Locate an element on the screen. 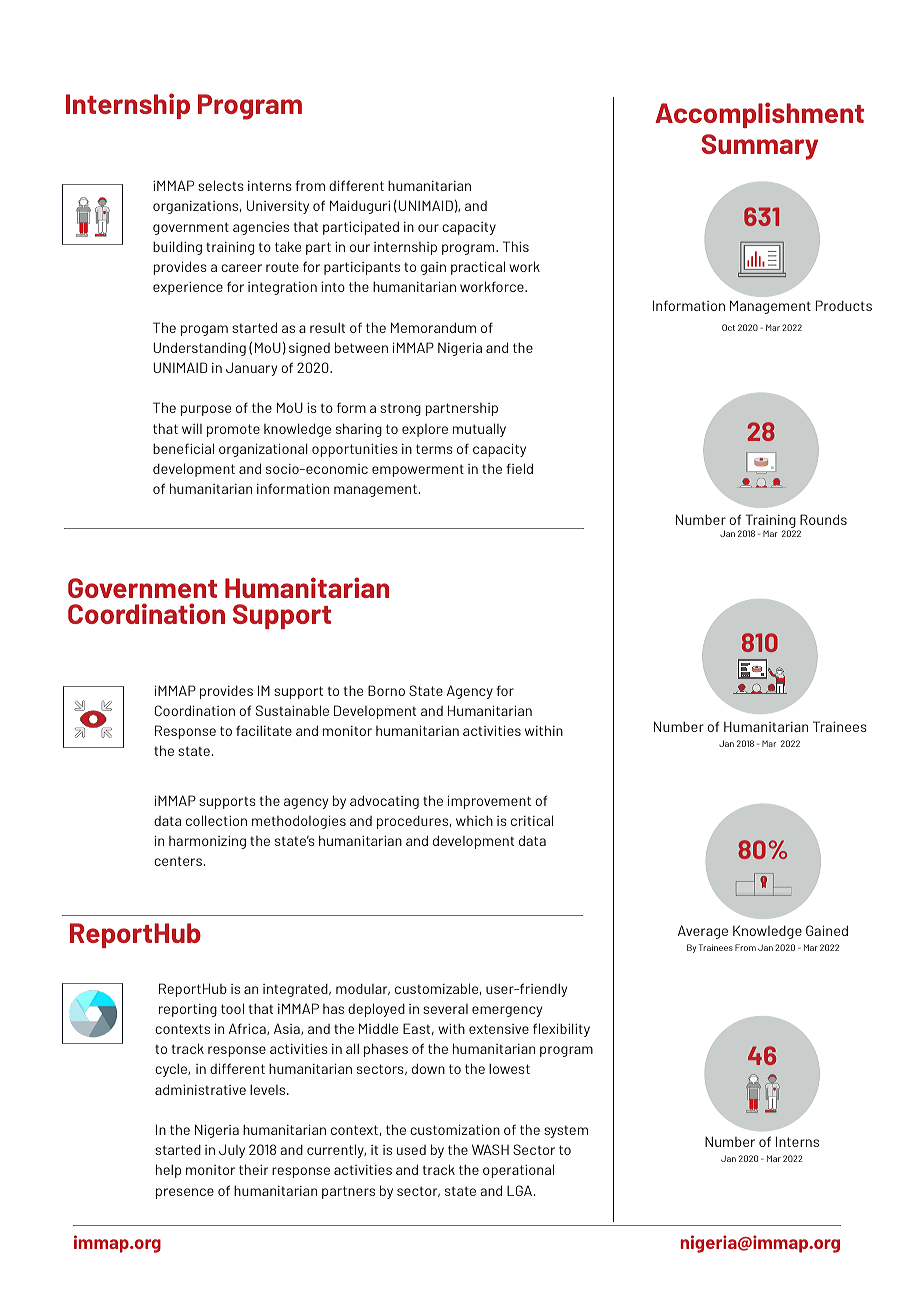 This screenshot has height=1308, width=924. their is located at coordinates (253, 1169).
